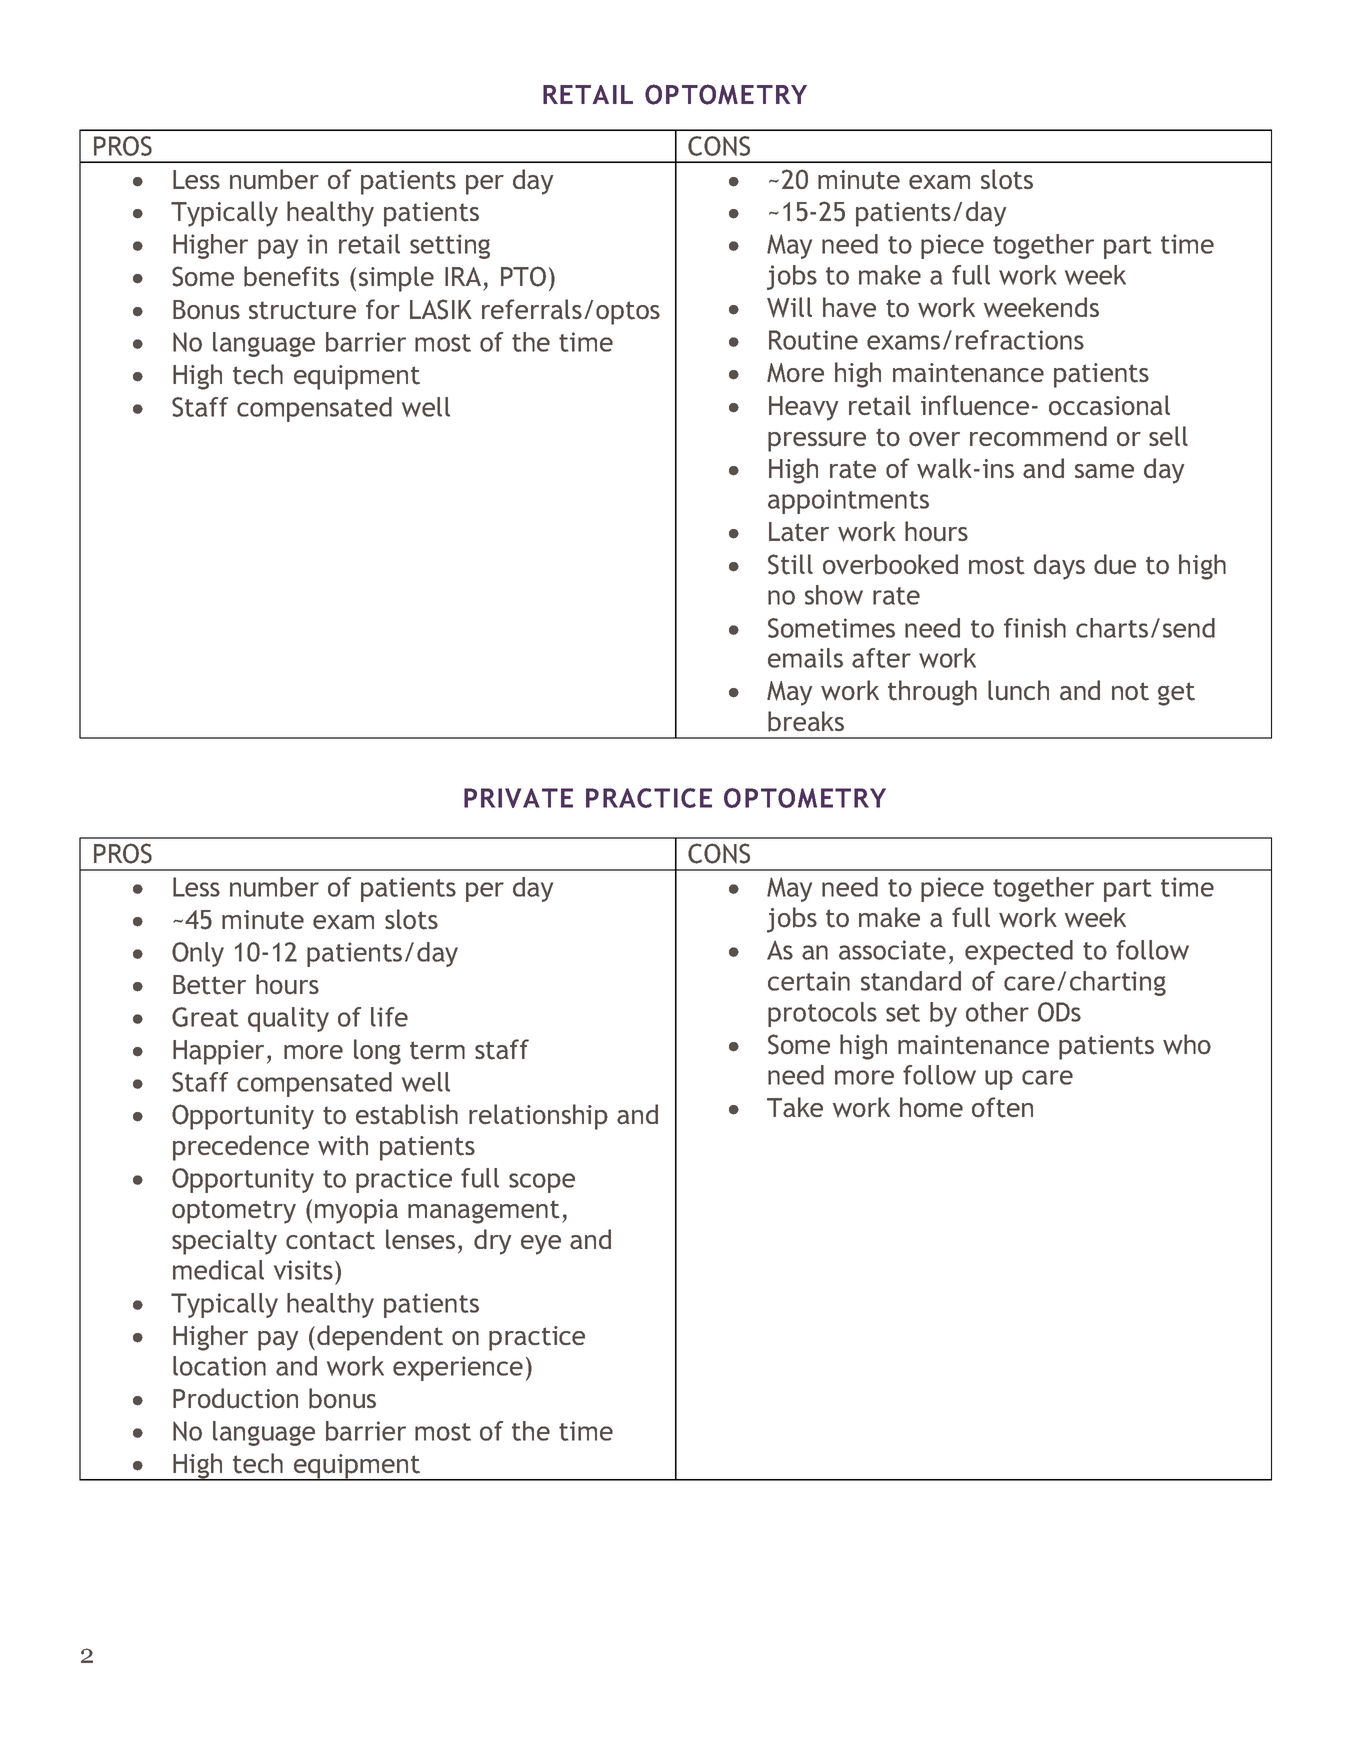 This document has height=1748, width=1351. Describe the element at coordinates (806, 721) in the document. I see `breaks` at that location.
